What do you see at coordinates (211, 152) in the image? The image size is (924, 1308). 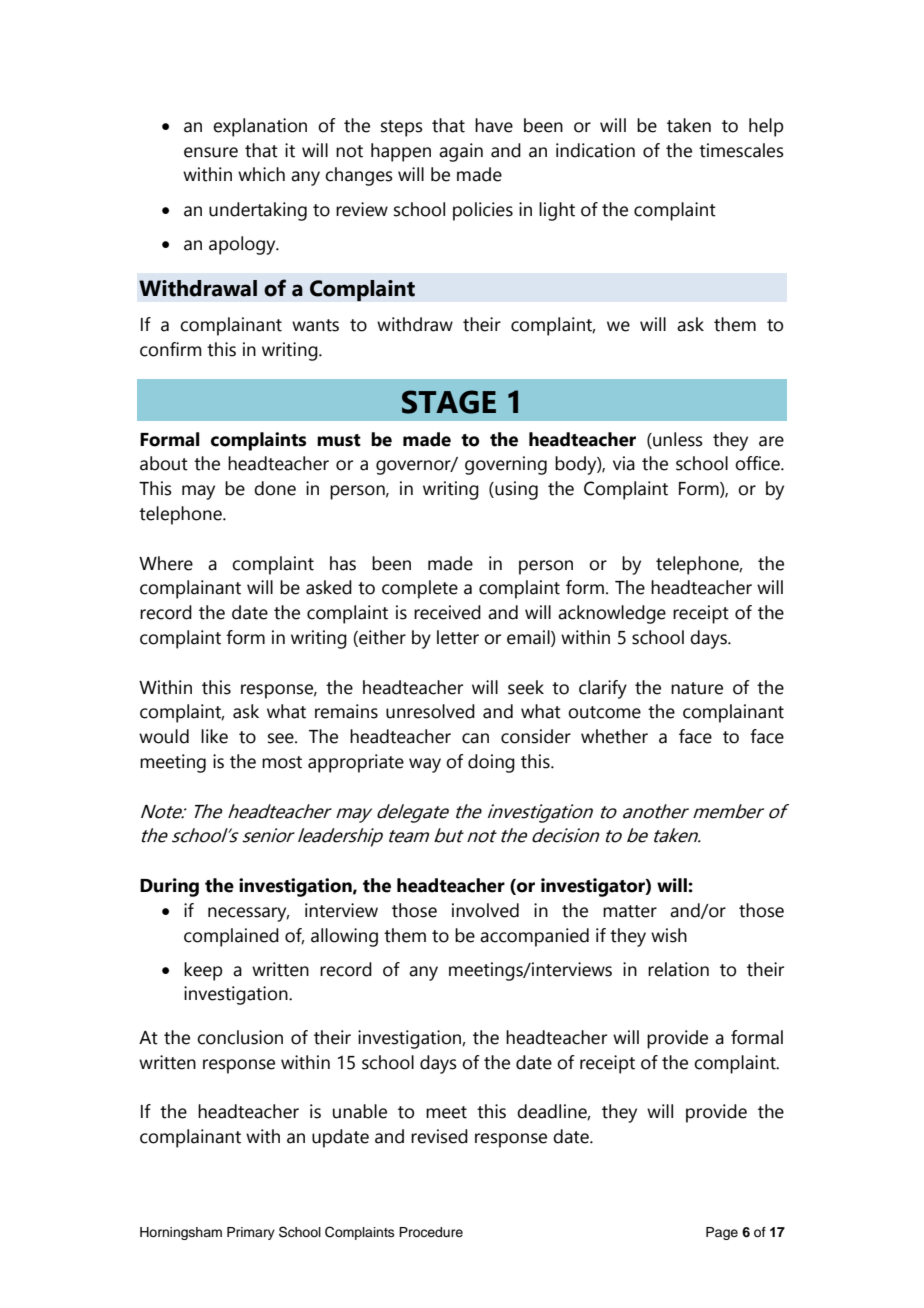 I see `ensure` at bounding box center [211, 152].
